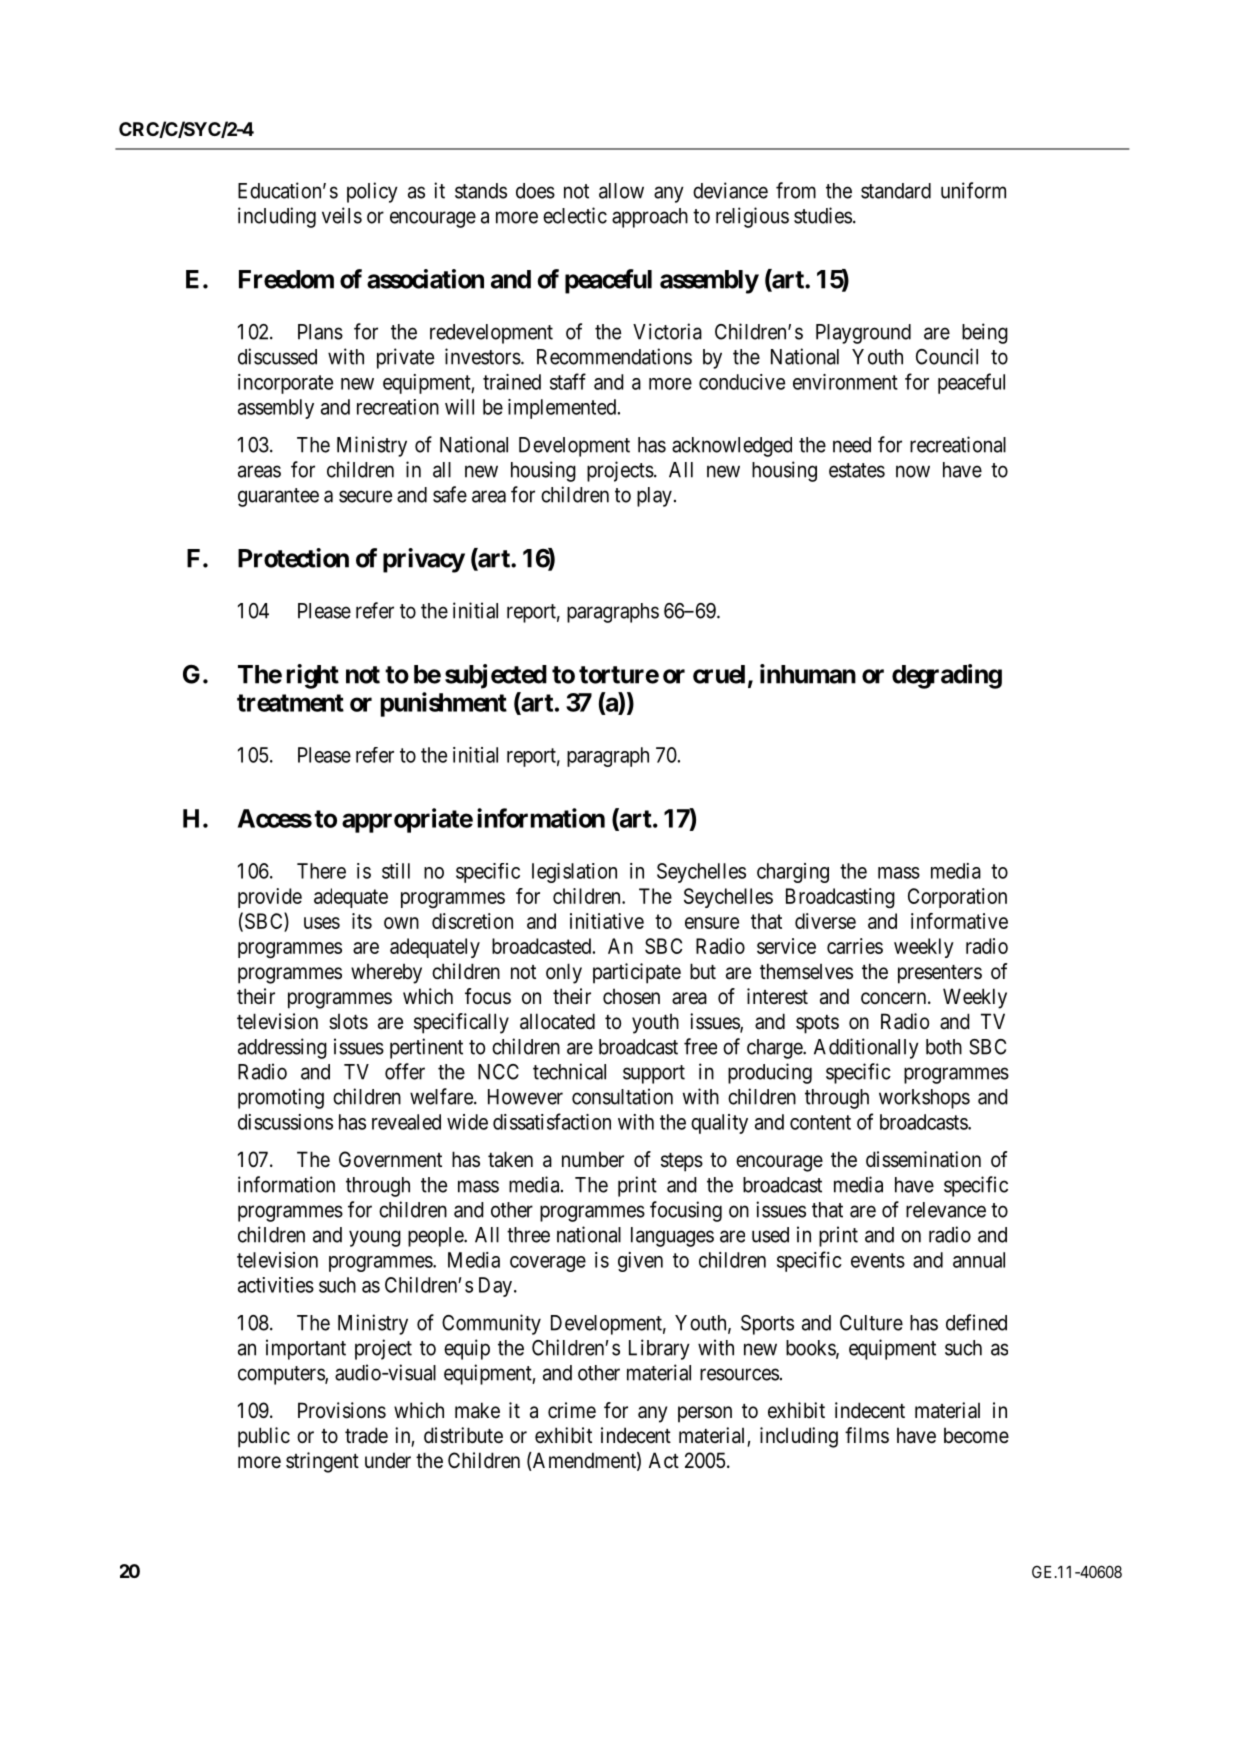  What do you see at coordinates (365, 496) in the document?
I see `secure` at bounding box center [365, 496].
